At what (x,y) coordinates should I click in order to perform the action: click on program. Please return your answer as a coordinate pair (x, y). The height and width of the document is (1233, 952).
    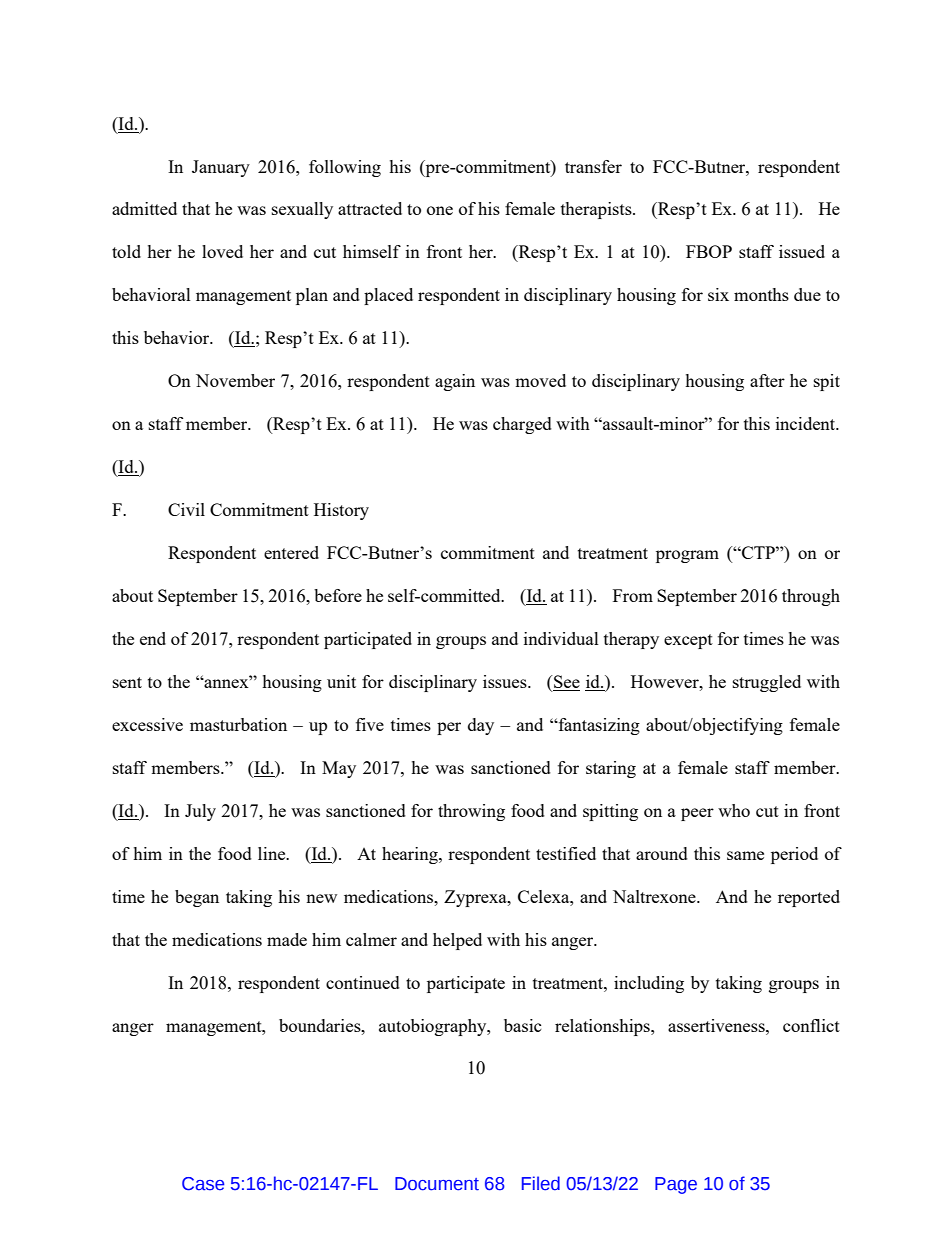
    Looking at the image, I should click on (687, 556).
